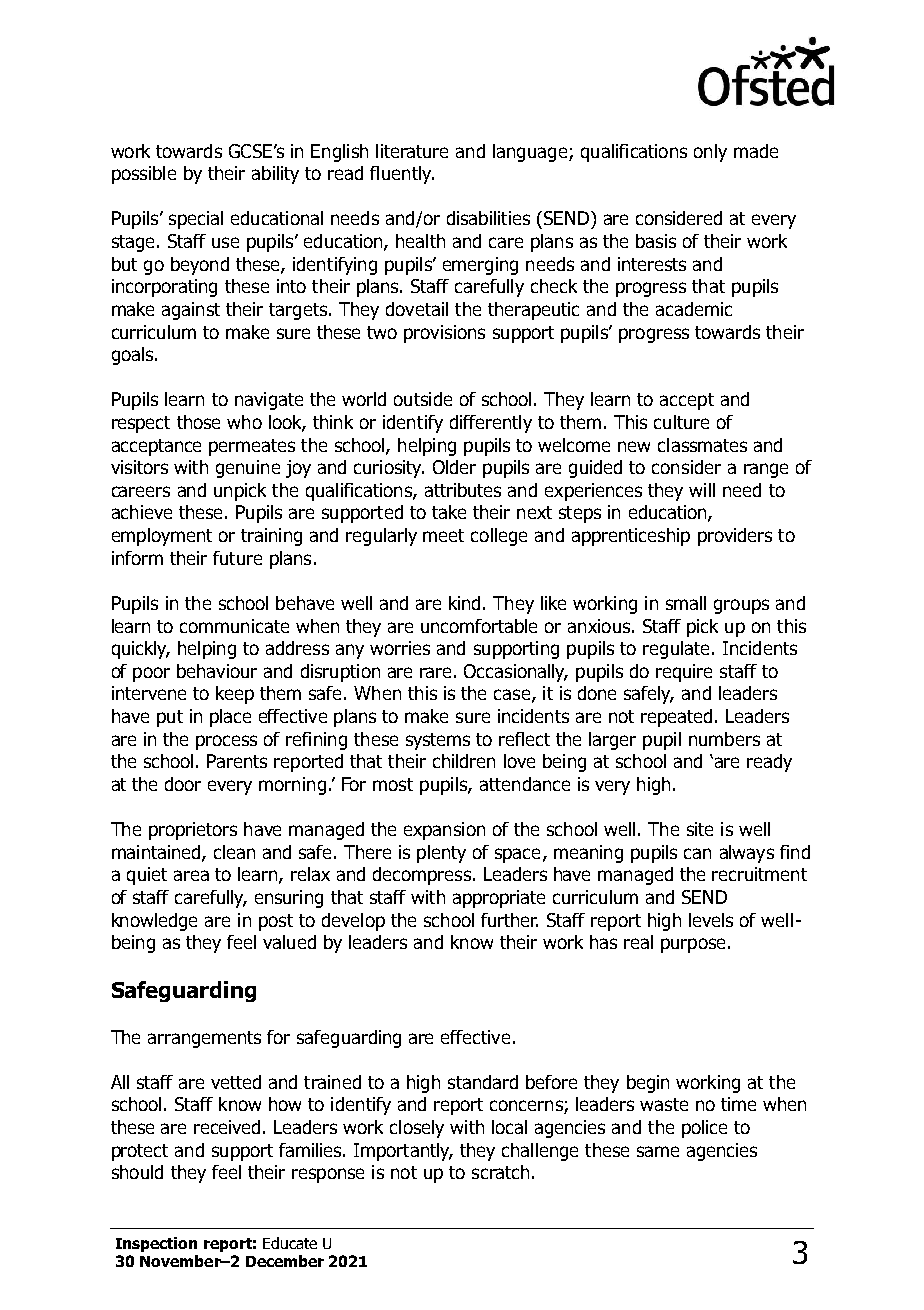  What do you see at coordinates (724, 739) in the screenshot?
I see `numbers` at bounding box center [724, 739].
